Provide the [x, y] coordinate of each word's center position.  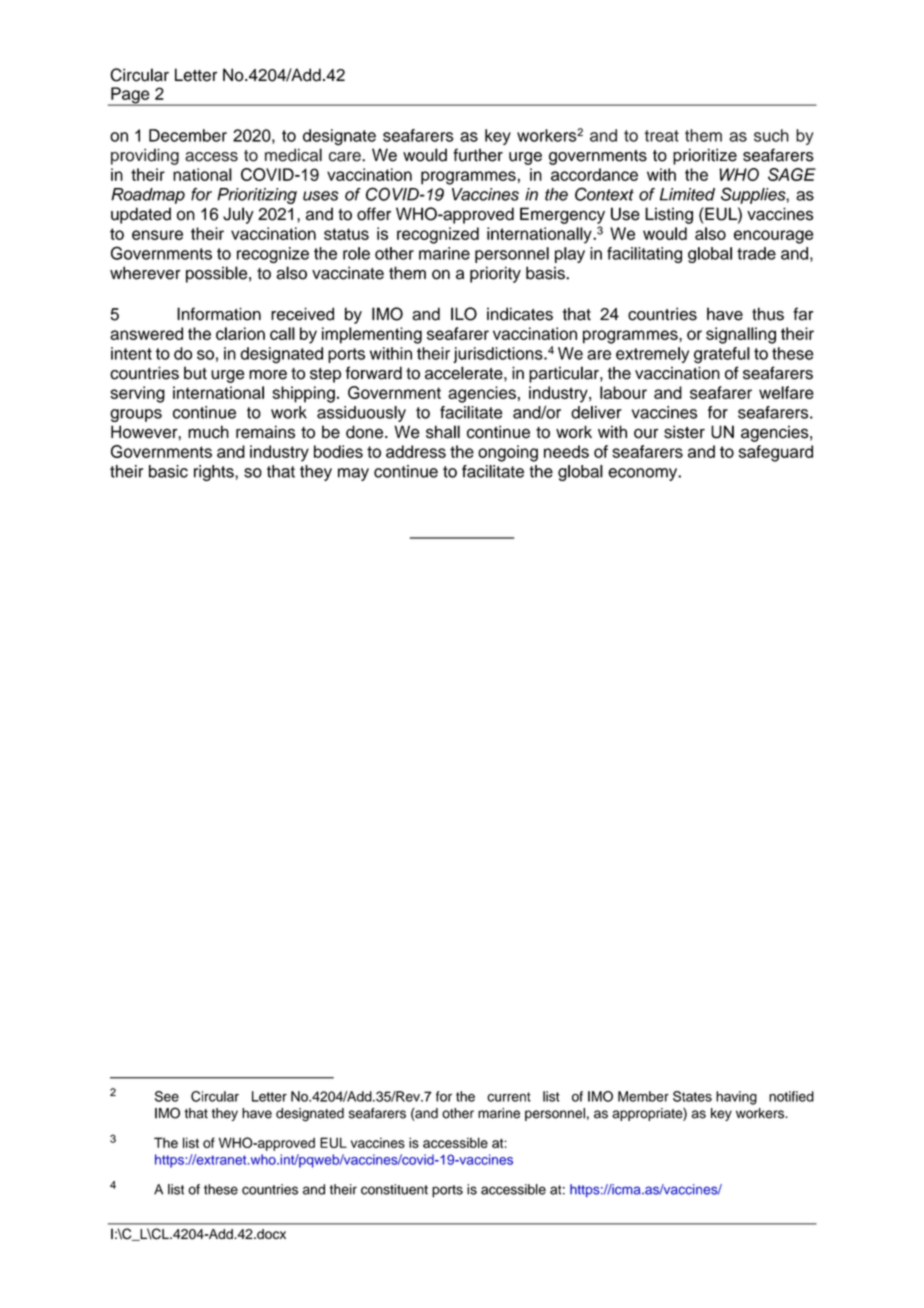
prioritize [705, 156]
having [736, 1098]
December [188, 135]
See [167, 1096]
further [478, 155]
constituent [394, 1189]
